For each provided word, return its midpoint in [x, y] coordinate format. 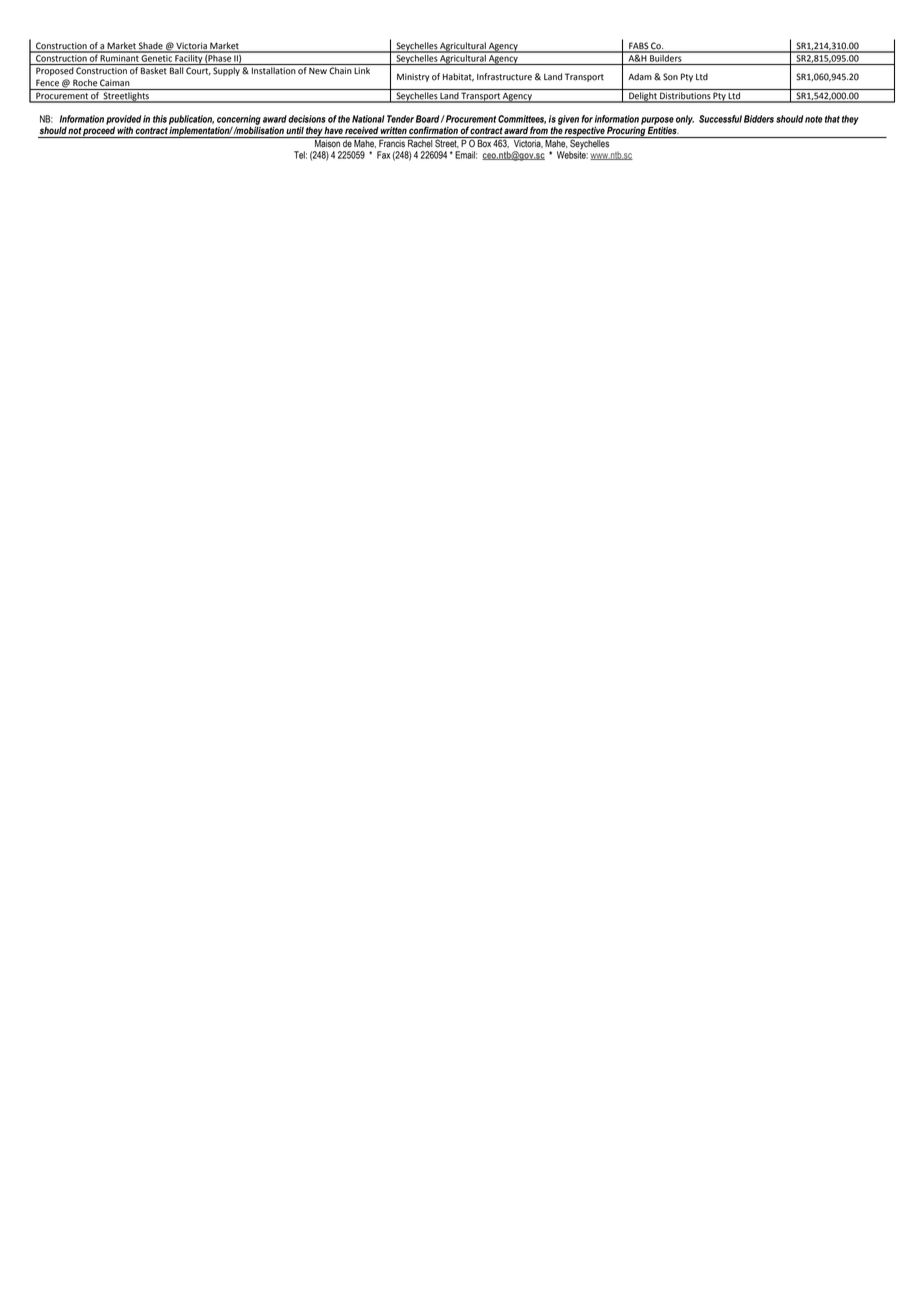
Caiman [115, 83]
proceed [99, 132]
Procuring [626, 132]
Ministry [413, 77]
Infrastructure [504, 77]
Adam [640, 77]
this [160, 119]
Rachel [420, 142]
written [393, 130]
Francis [392, 142]
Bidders [759, 119]
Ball [176, 71]
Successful [720, 119]
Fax [383, 155]
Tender [400, 119]
